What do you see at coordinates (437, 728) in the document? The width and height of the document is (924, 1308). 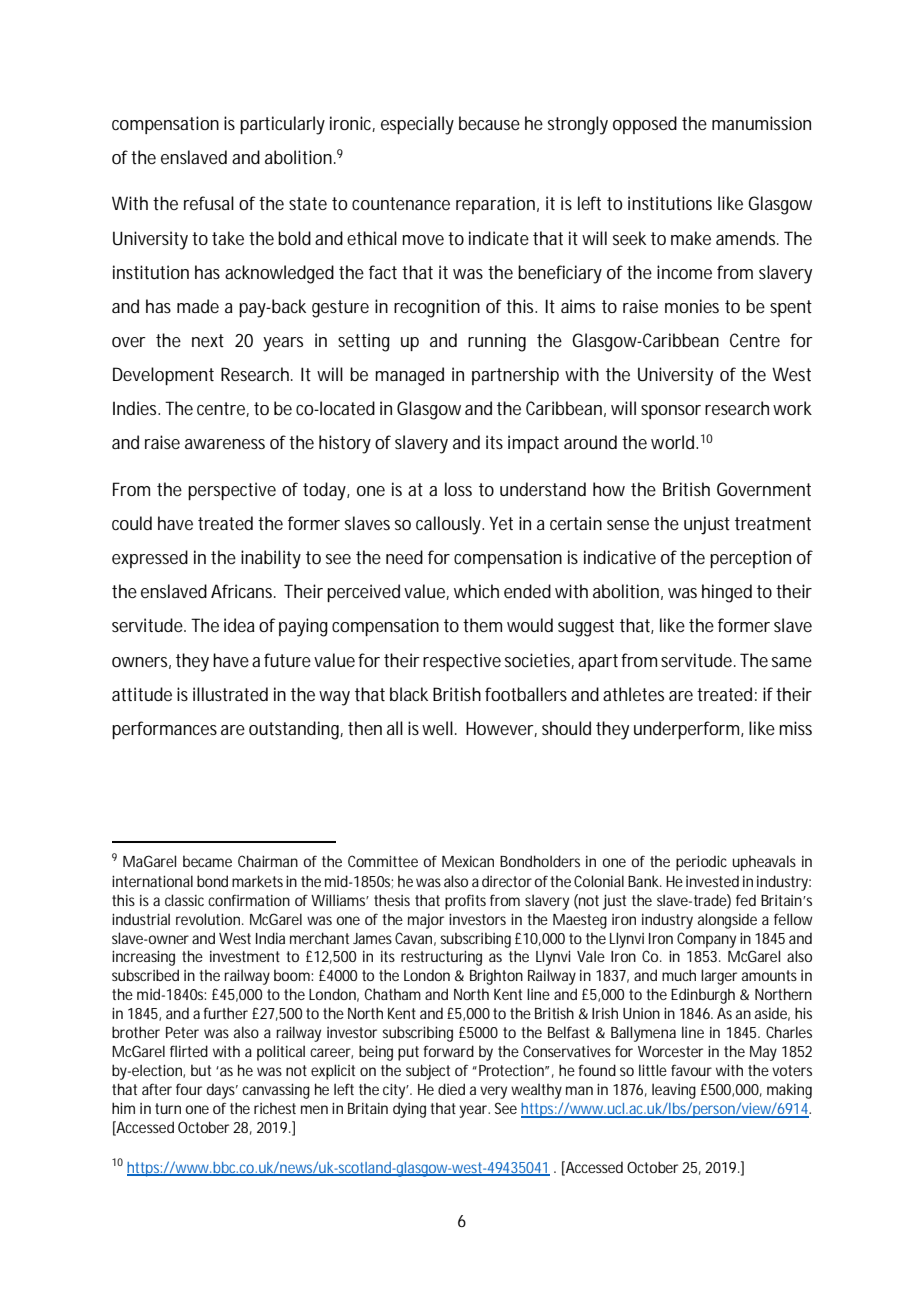 I see `well` at bounding box center [437, 728].
